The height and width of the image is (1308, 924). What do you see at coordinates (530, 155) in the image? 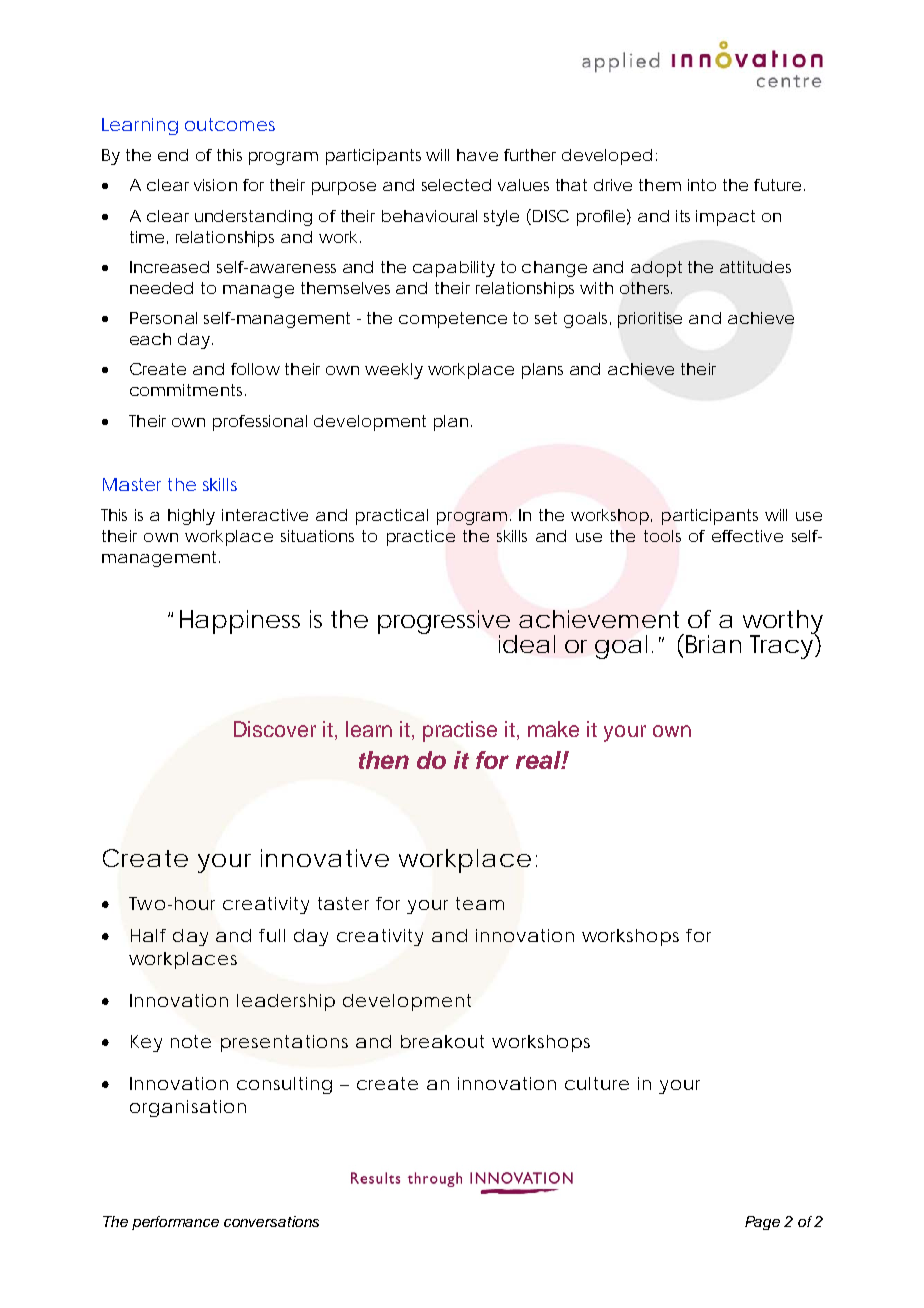
I see `further` at bounding box center [530, 155].
